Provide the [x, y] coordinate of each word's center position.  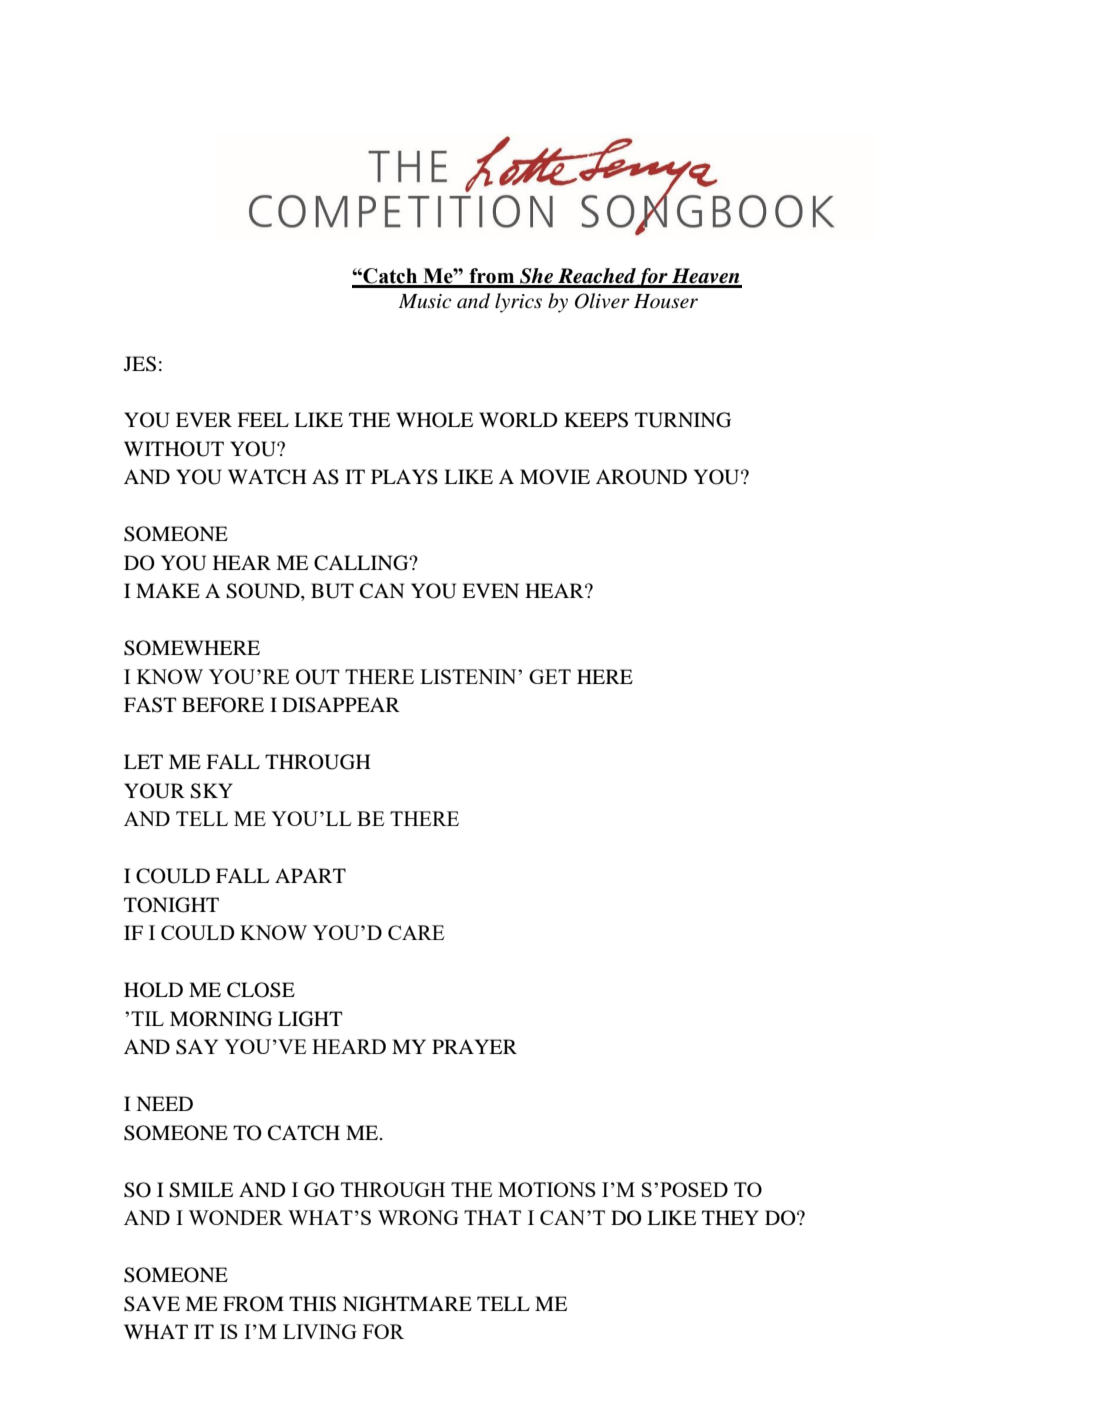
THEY [730, 1217]
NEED [164, 1103]
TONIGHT [171, 905]
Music [425, 301]
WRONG [418, 1217]
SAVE [152, 1304]
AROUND [641, 477]
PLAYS [404, 477]
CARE [416, 932]
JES [140, 364]
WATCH [267, 477]
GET [550, 676]
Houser [666, 301]
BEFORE [223, 705]
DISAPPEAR [341, 705]
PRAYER [474, 1046]
